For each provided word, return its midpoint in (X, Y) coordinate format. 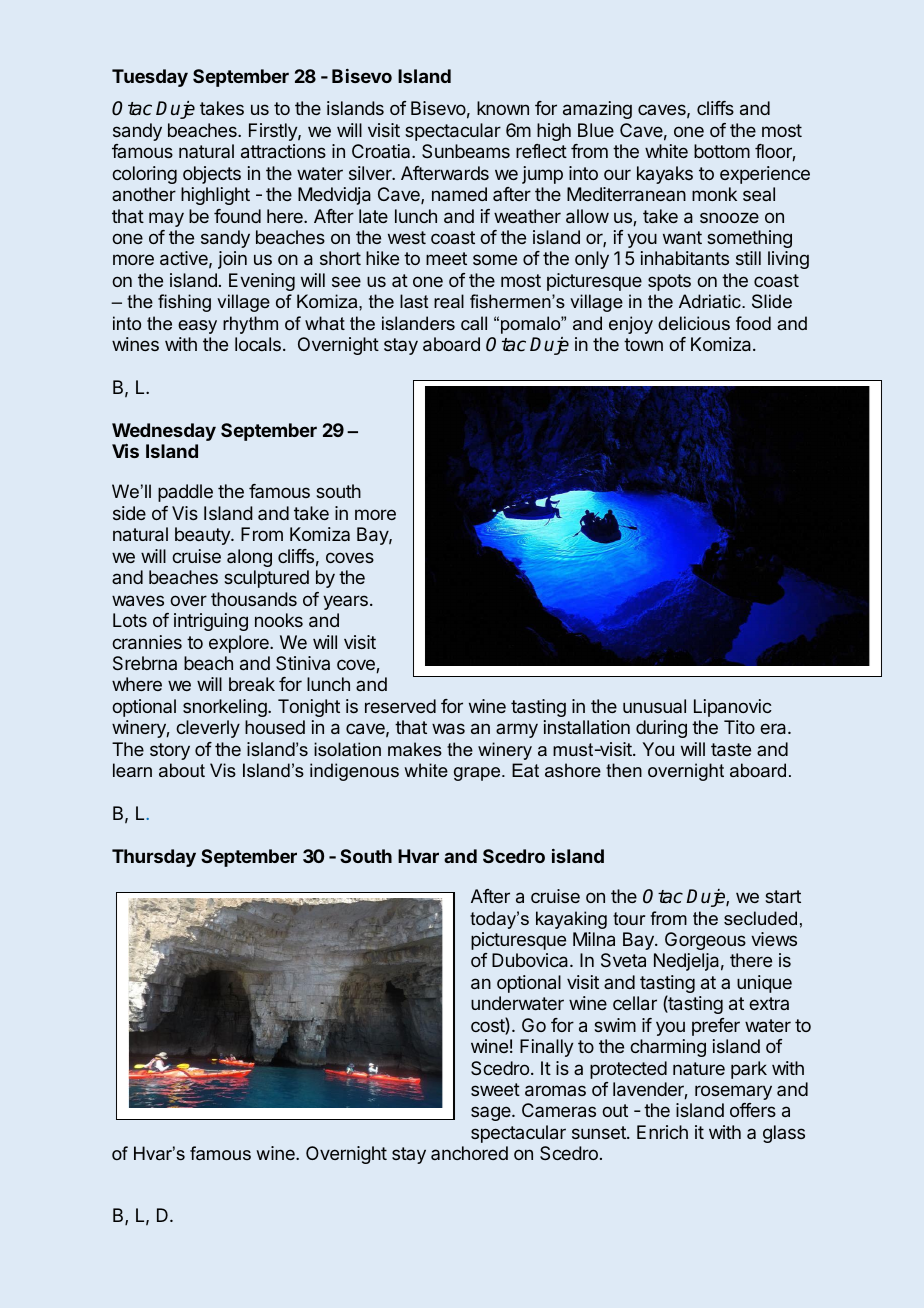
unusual (654, 706)
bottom (722, 151)
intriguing (211, 622)
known (503, 108)
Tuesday (150, 78)
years (345, 602)
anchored (469, 1153)
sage (492, 1113)
